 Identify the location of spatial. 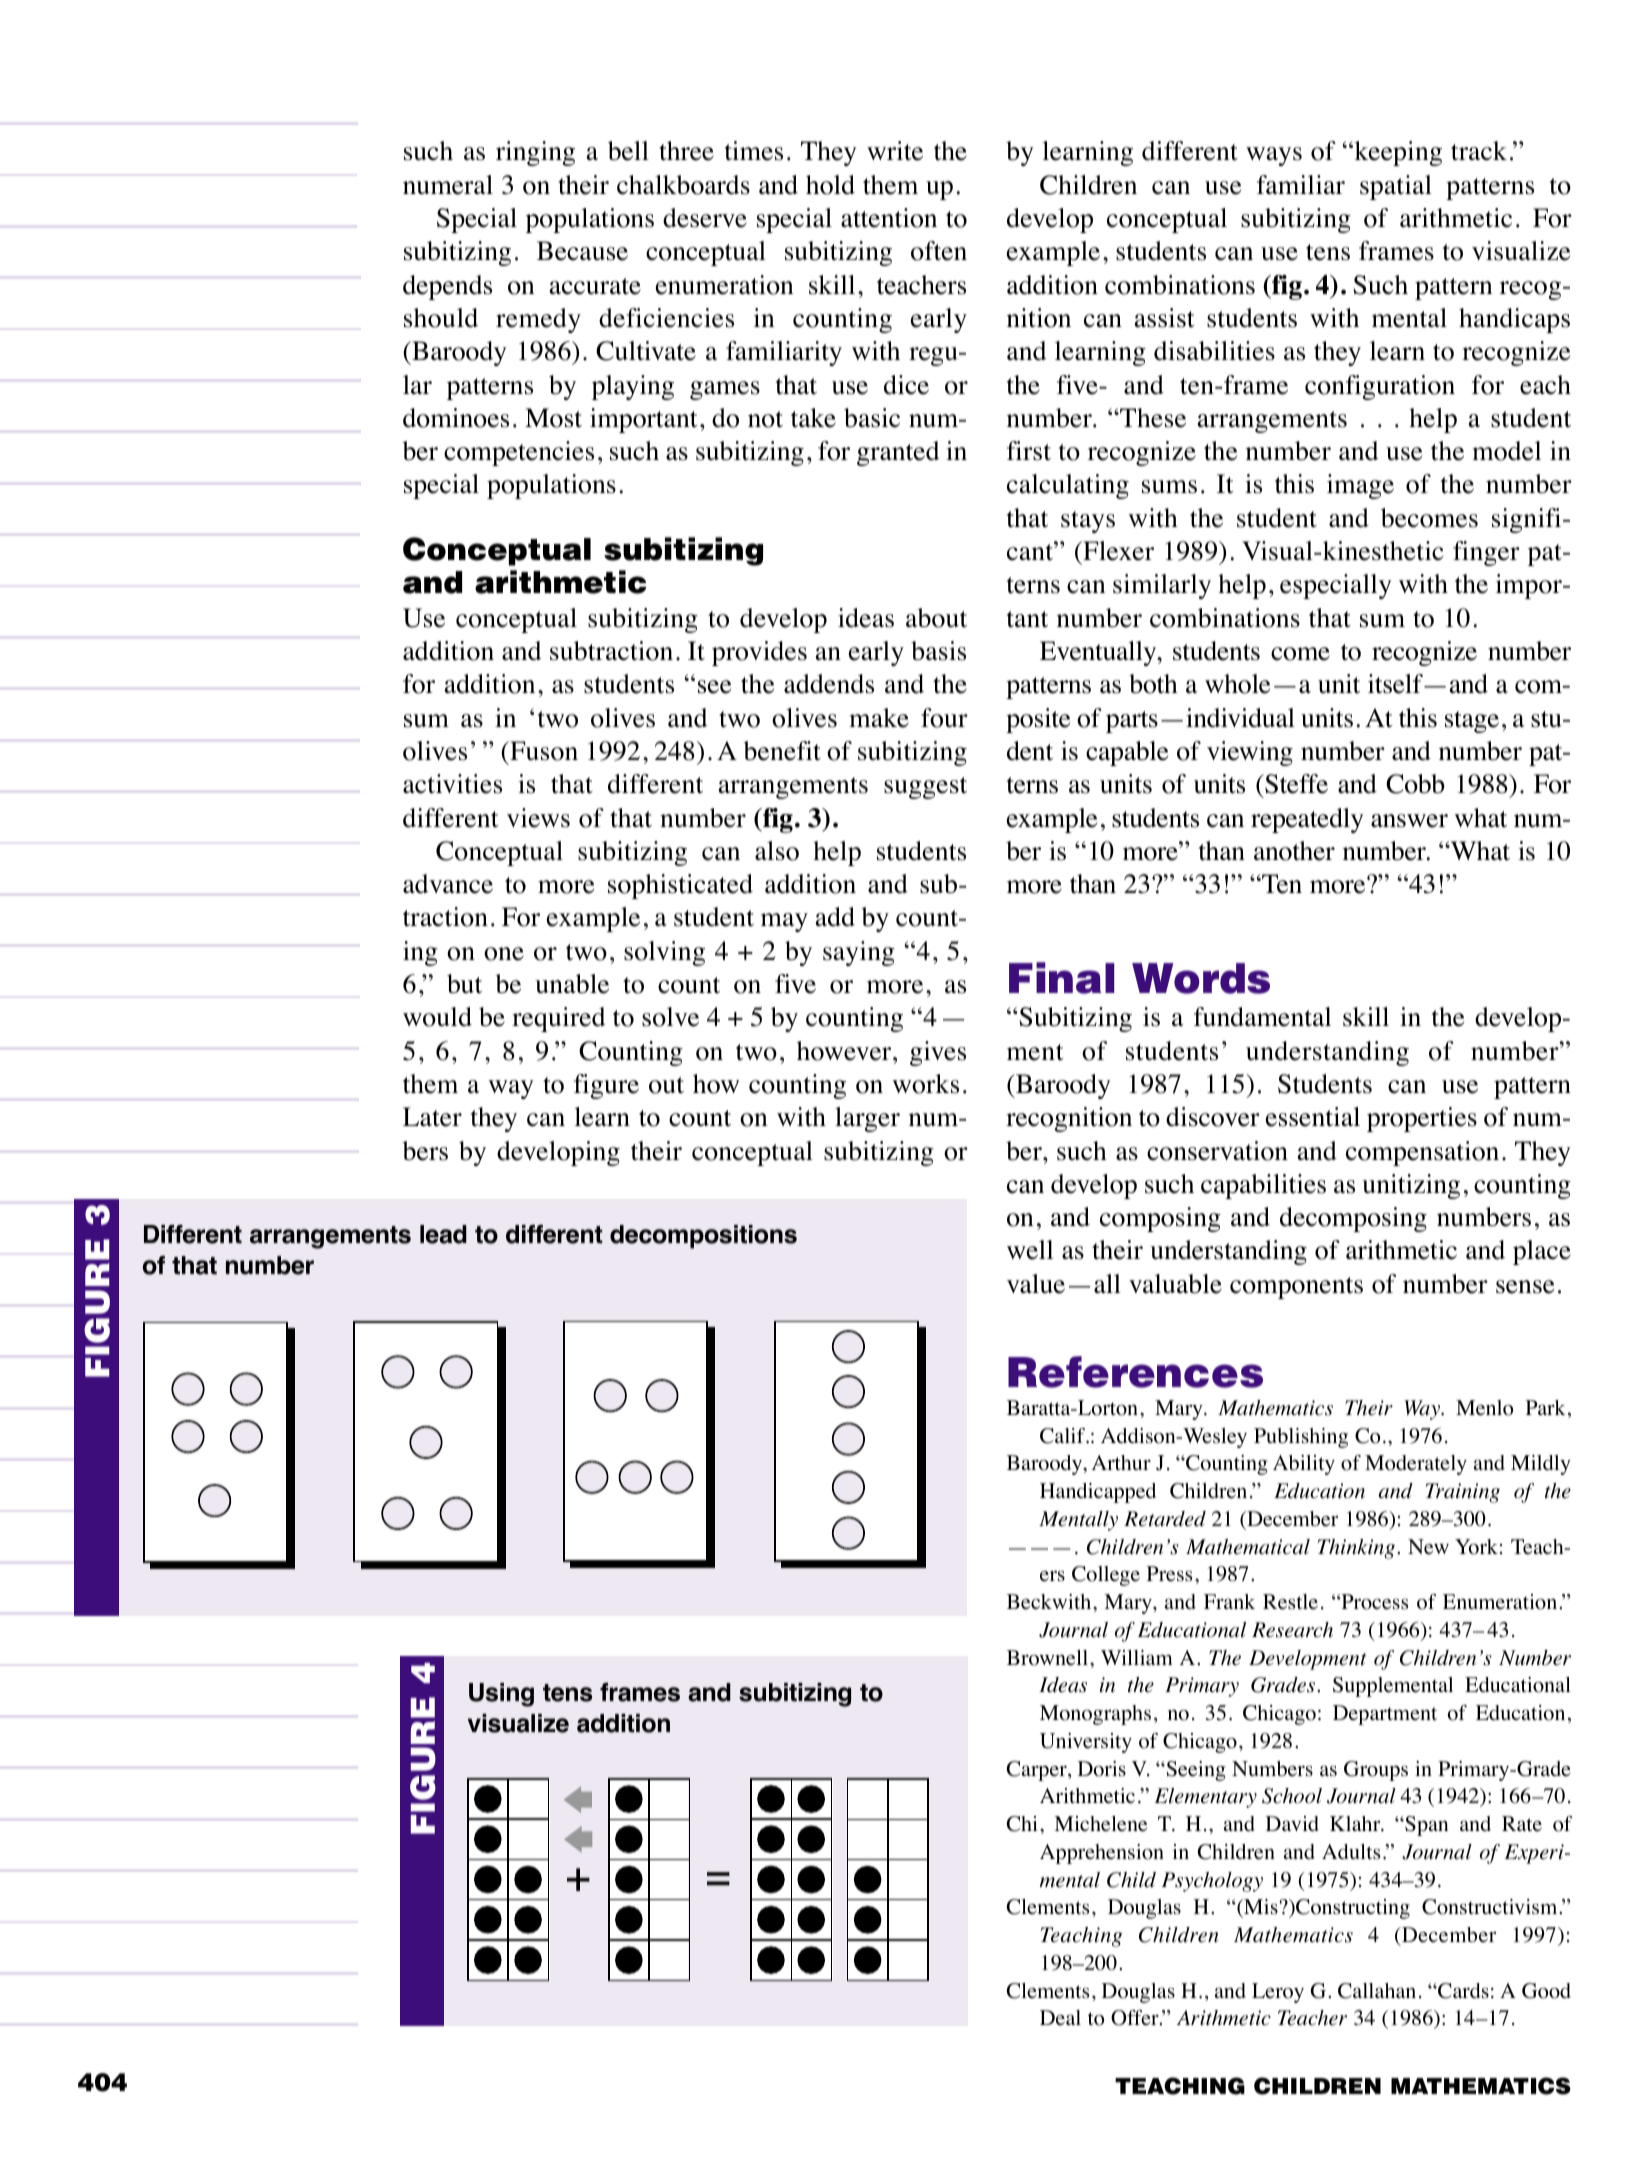
(1396, 187).
